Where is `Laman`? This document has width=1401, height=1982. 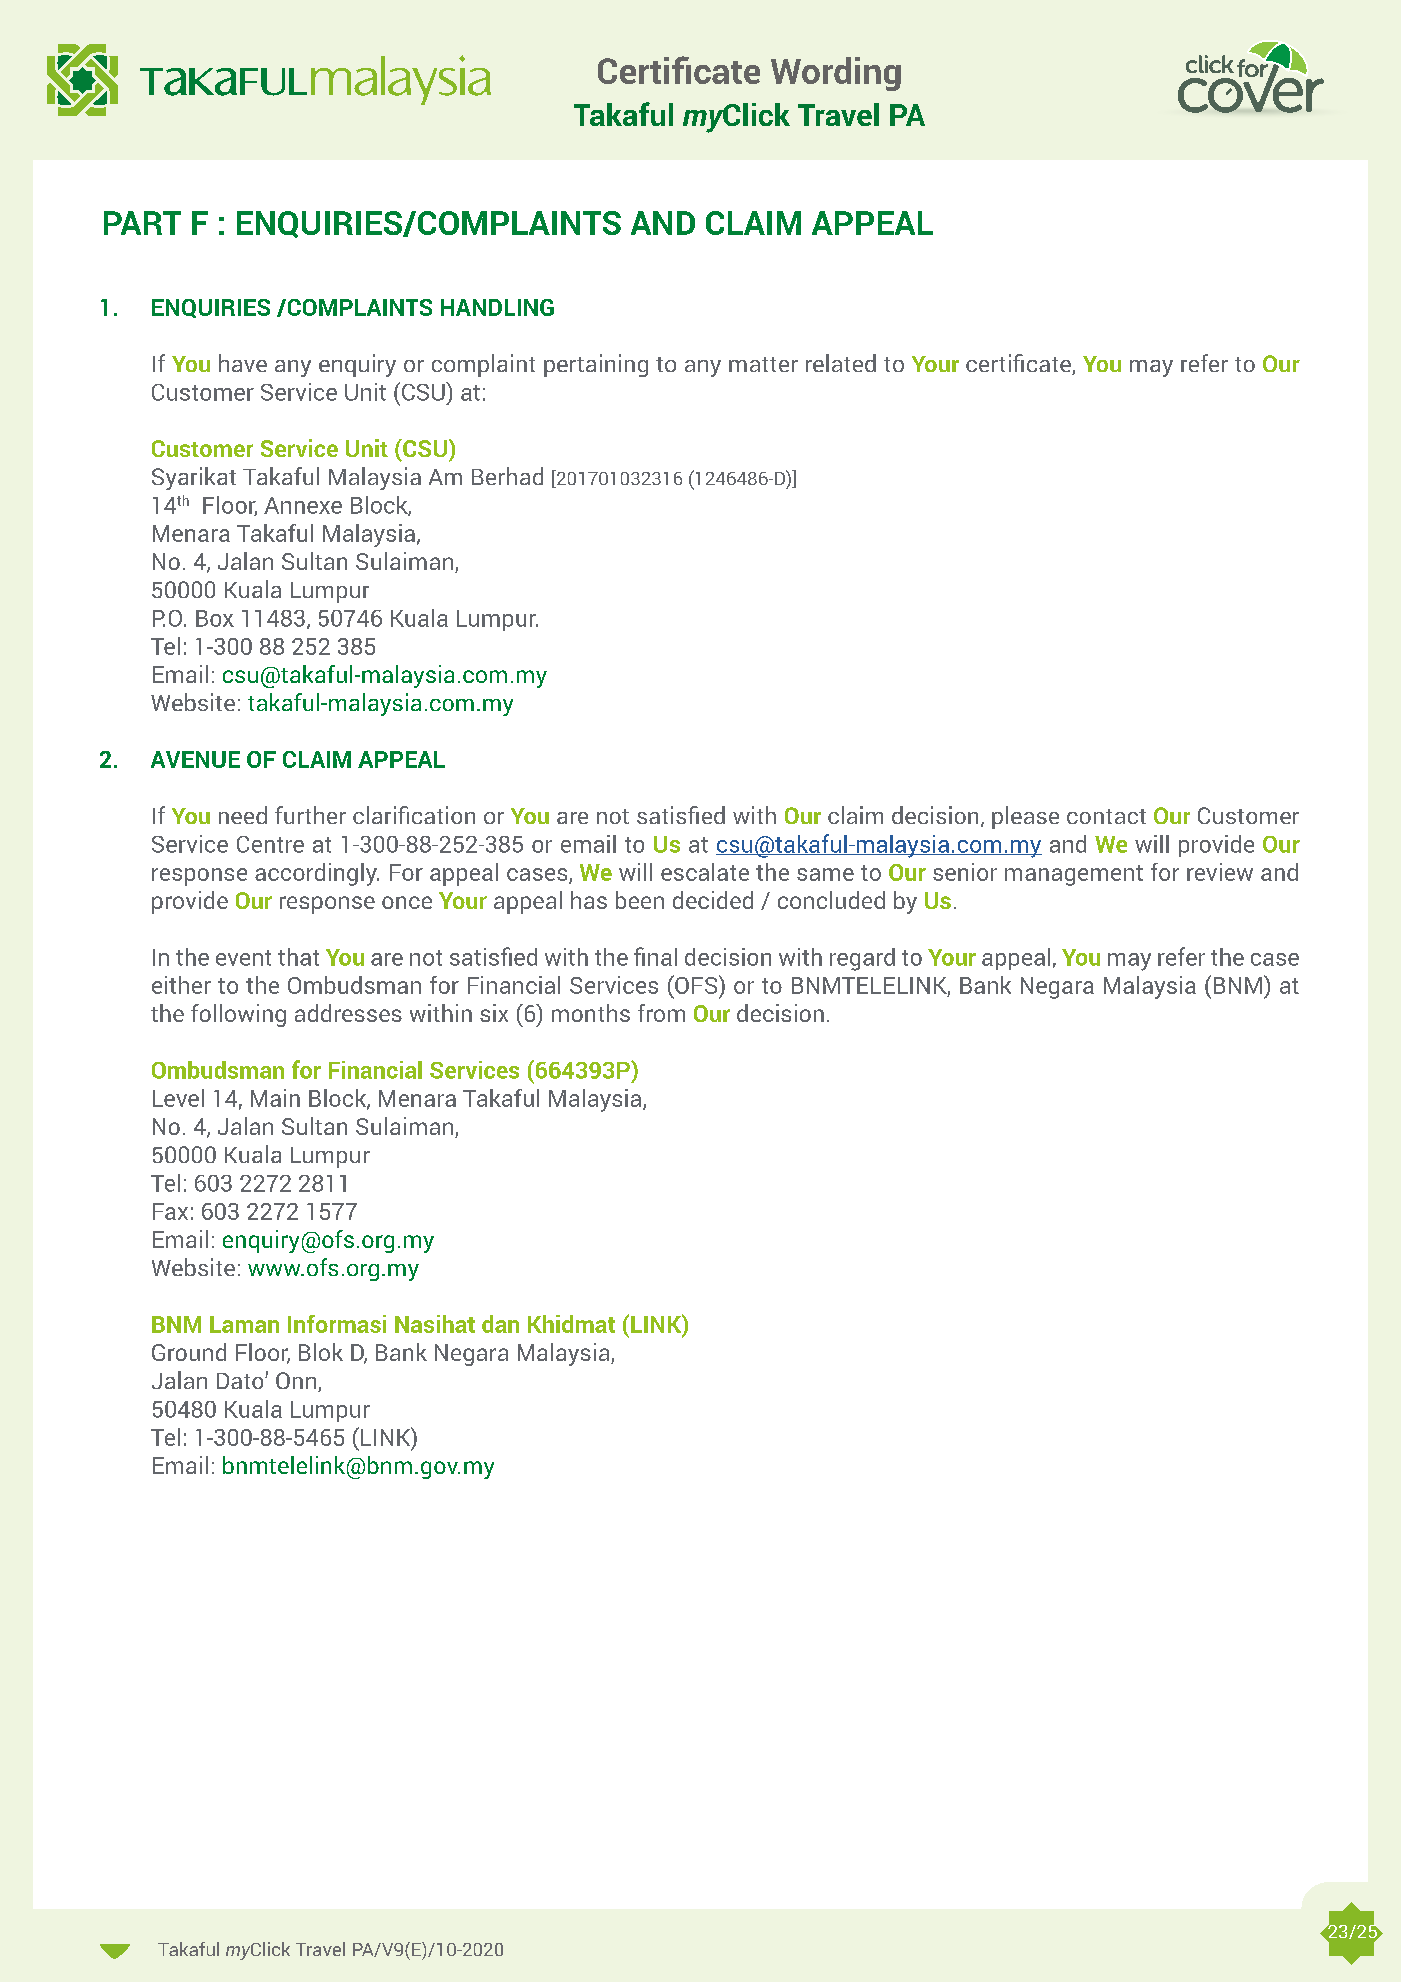
Laman is located at coordinates (244, 1324).
